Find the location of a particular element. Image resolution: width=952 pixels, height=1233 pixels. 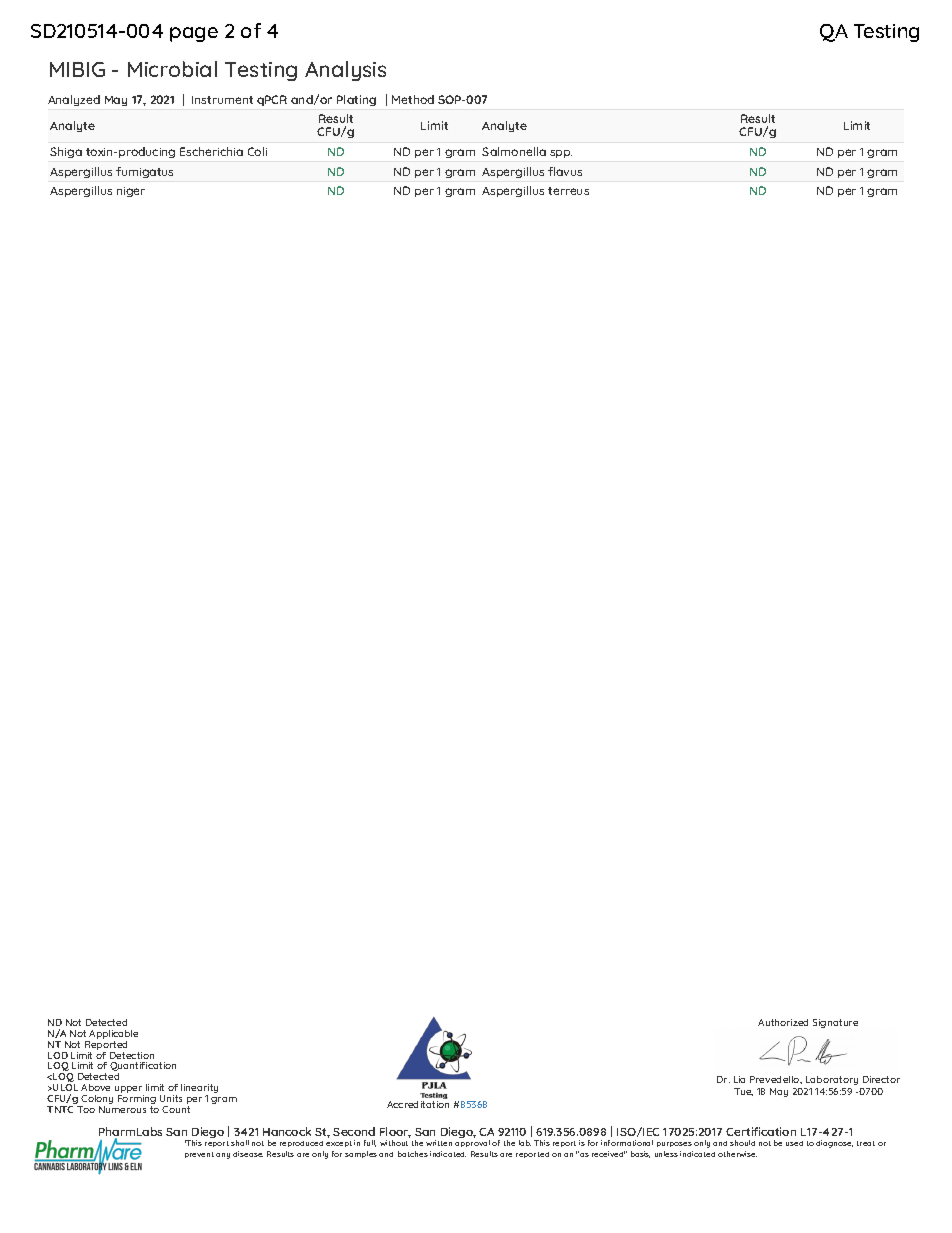

flavus is located at coordinates (565, 171).
